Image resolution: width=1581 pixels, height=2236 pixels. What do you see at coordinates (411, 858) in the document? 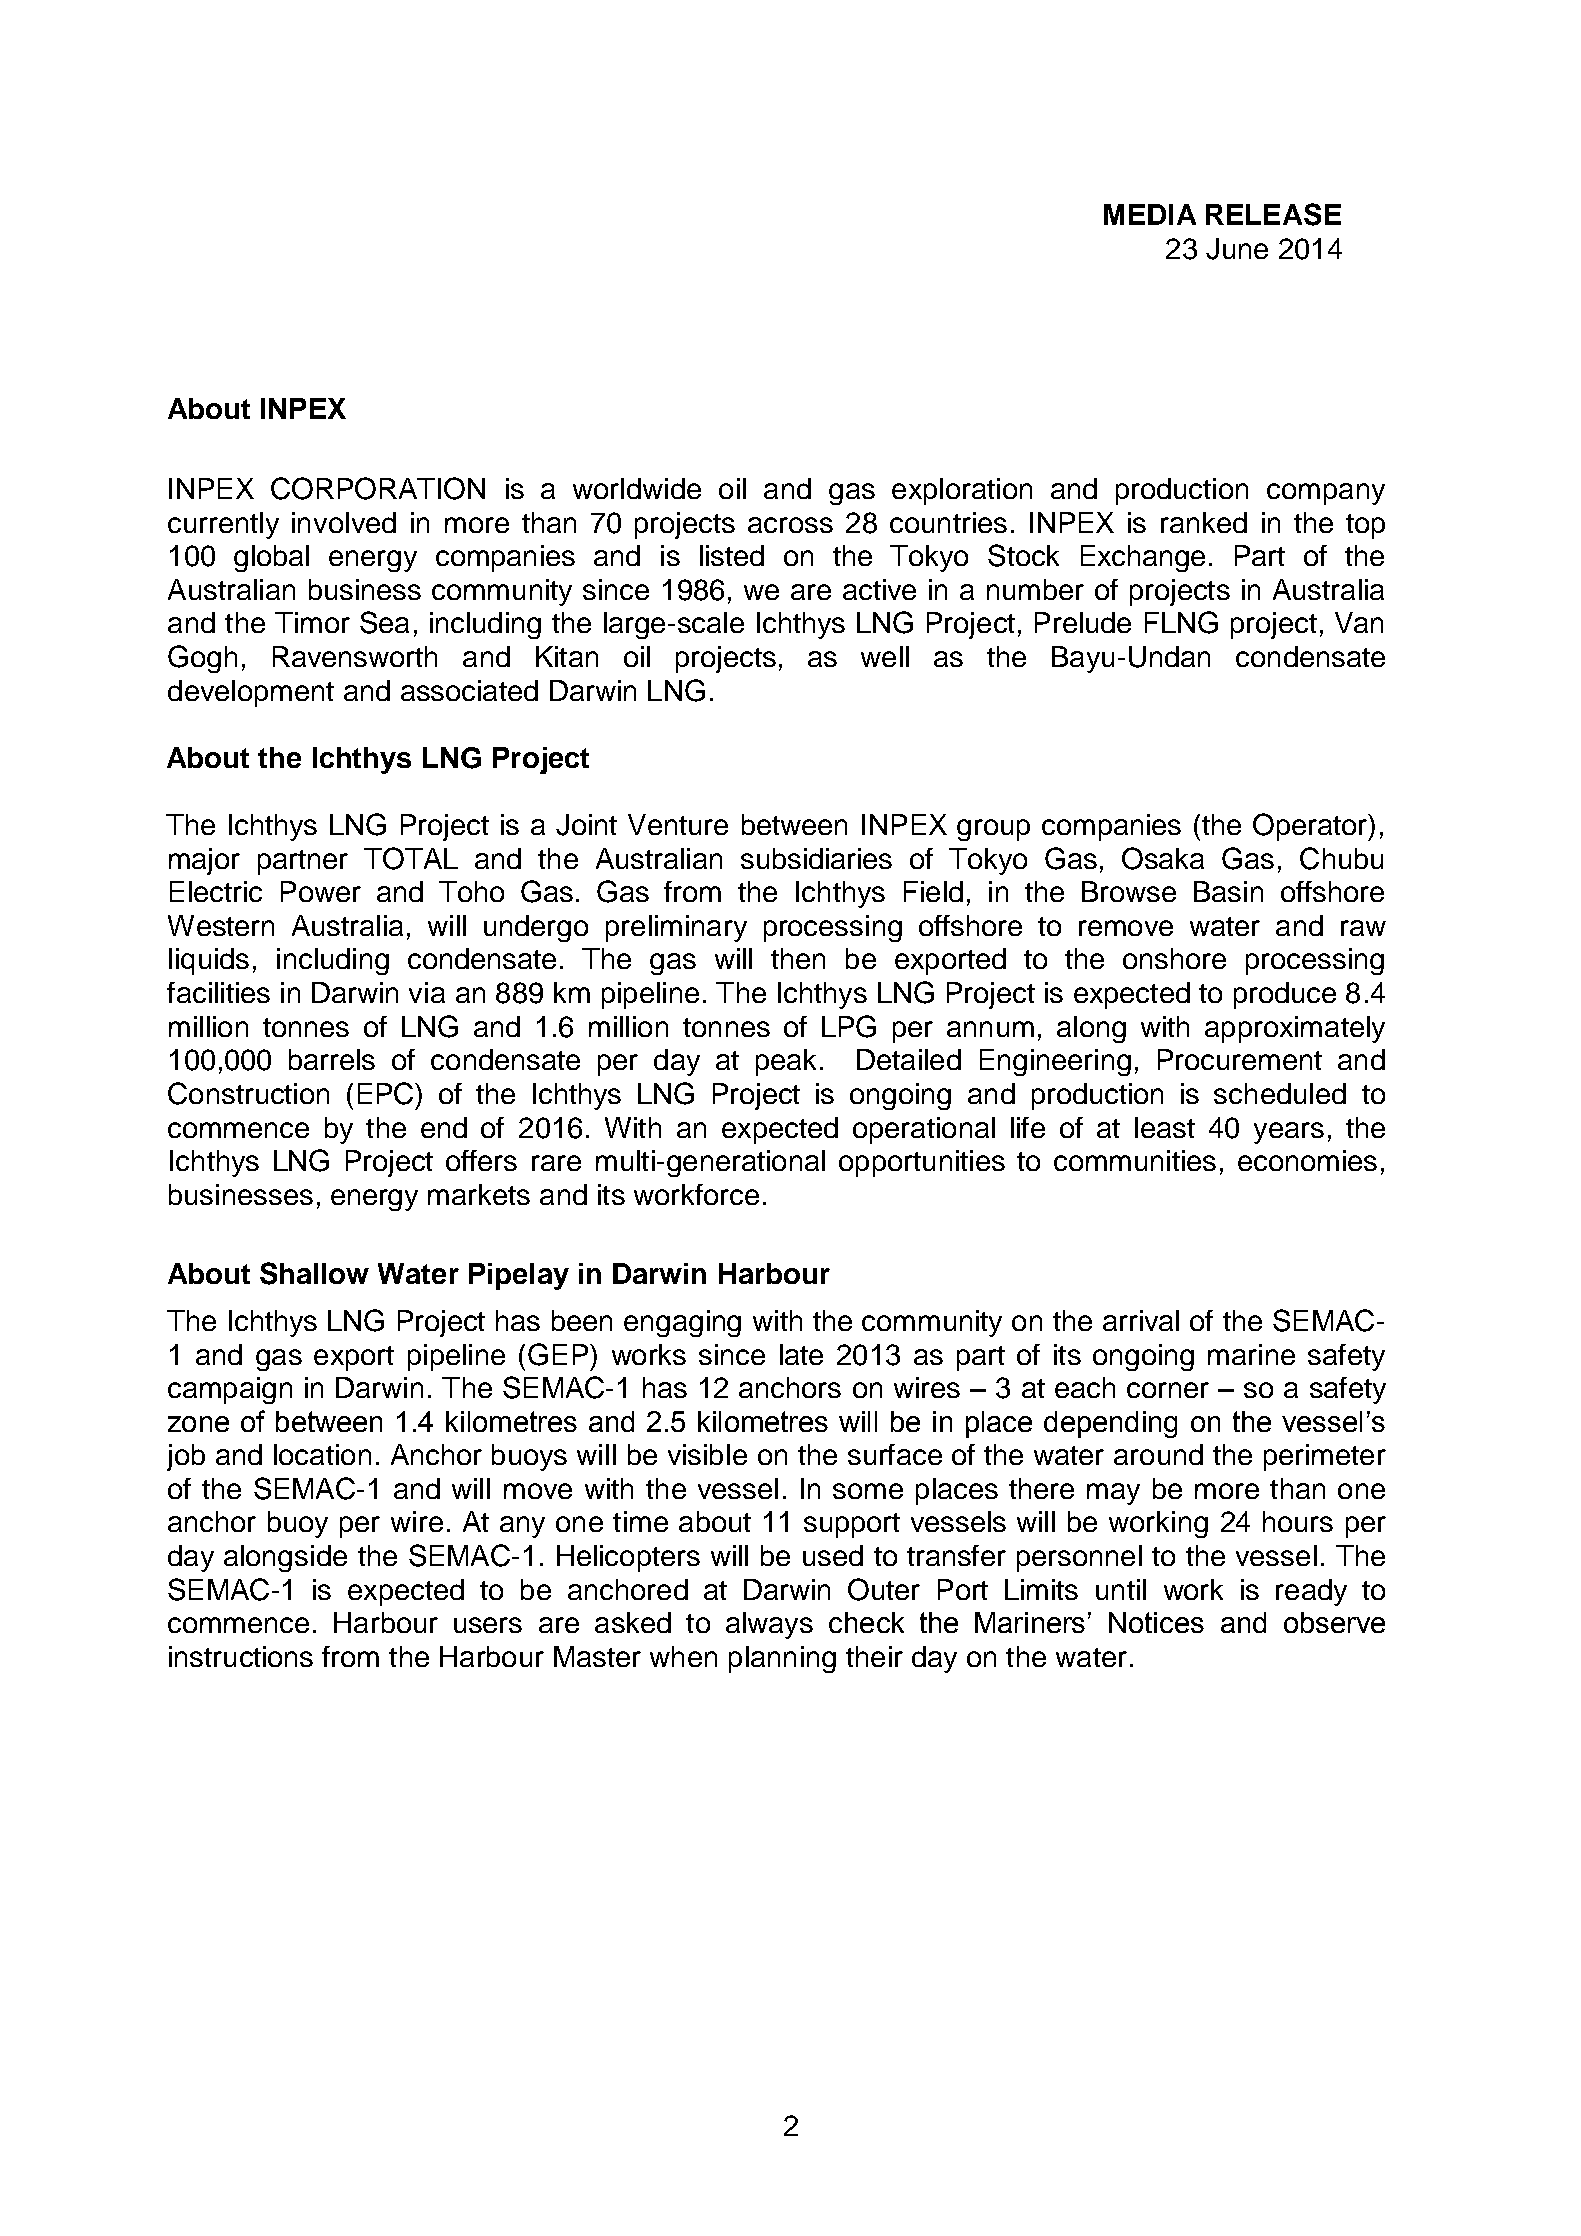
I see `TOTAL` at bounding box center [411, 858].
